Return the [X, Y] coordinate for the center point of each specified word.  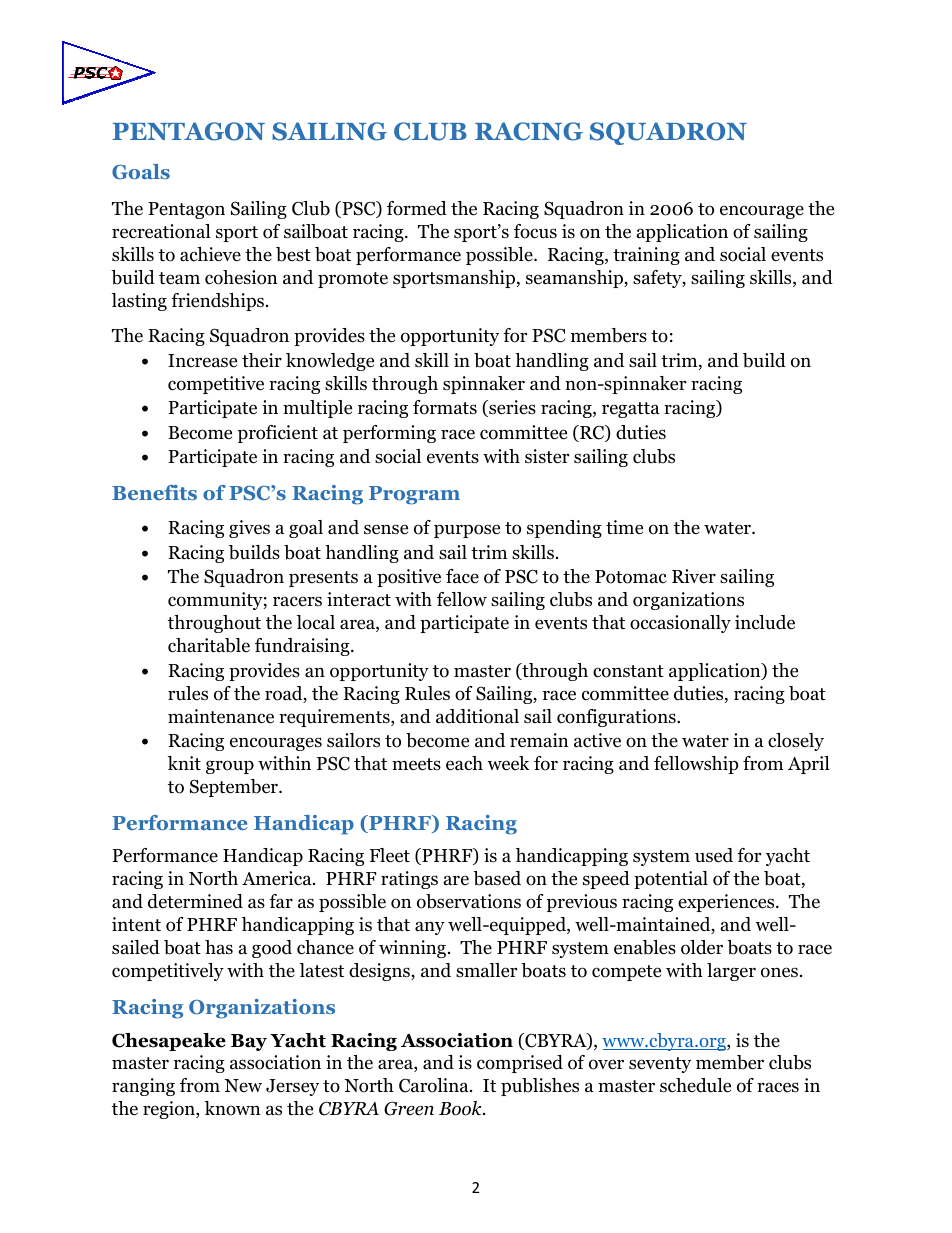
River [694, 576]
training [646, 256]
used [714, 855]
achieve [210, 254]
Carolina [435, 1085]
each [464, 763]
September [235, 788]
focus [535, 231]
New [243, 1086]
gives [249, 529]
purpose [467, 531]
